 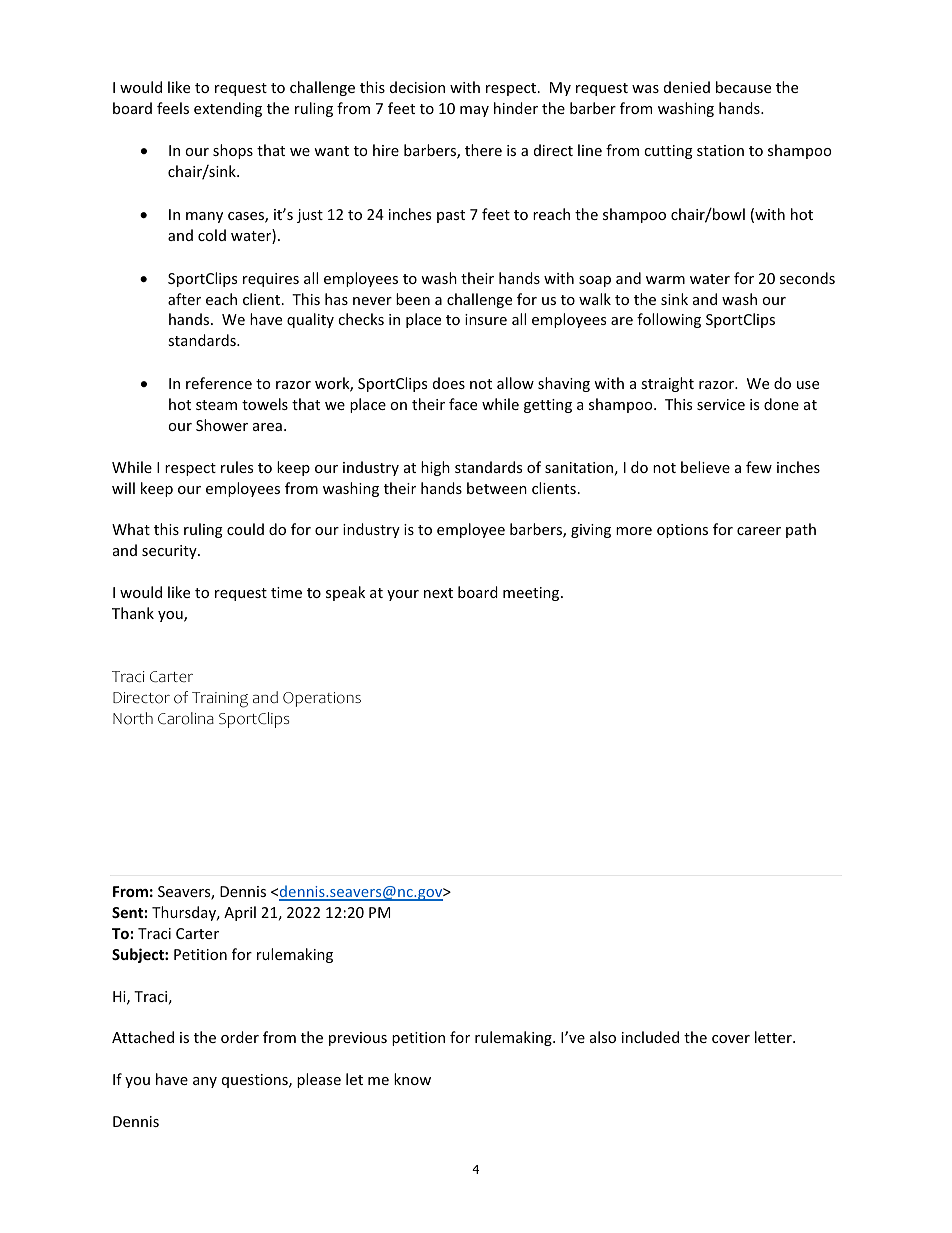 What do you see at coordinates (669, 320) in the image?
I see `following` at bounding box center [669, 320].
